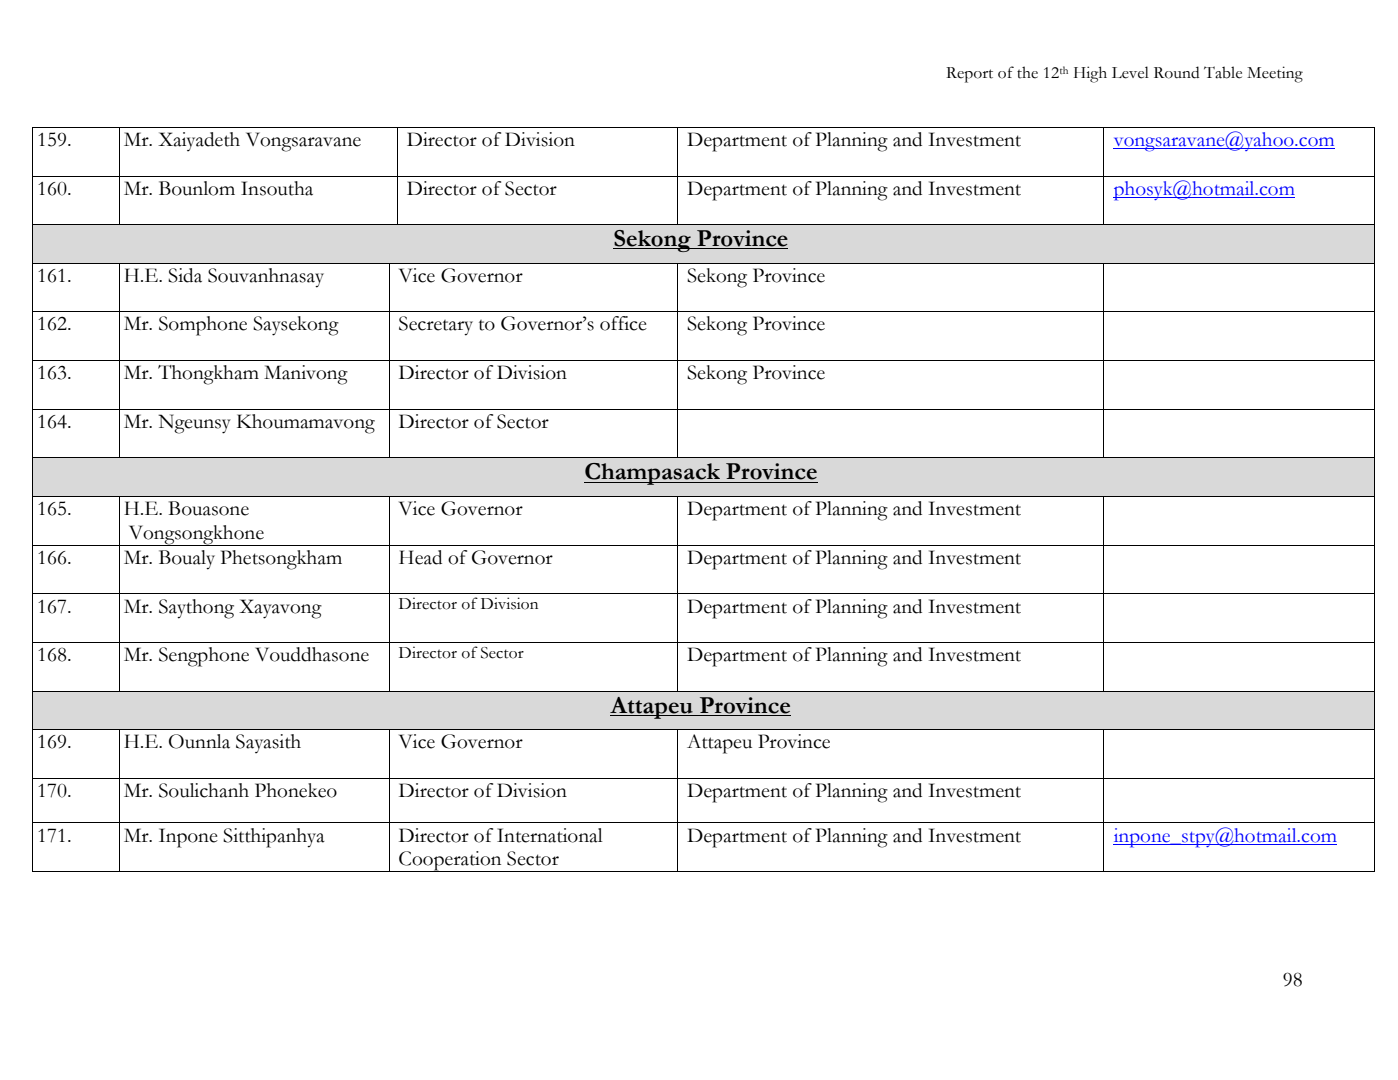 The image size is (1398, 1080). What do you see at coordinates (969, 75) in the screenshot?
I see `Report` at bounding box center [969, 75].
